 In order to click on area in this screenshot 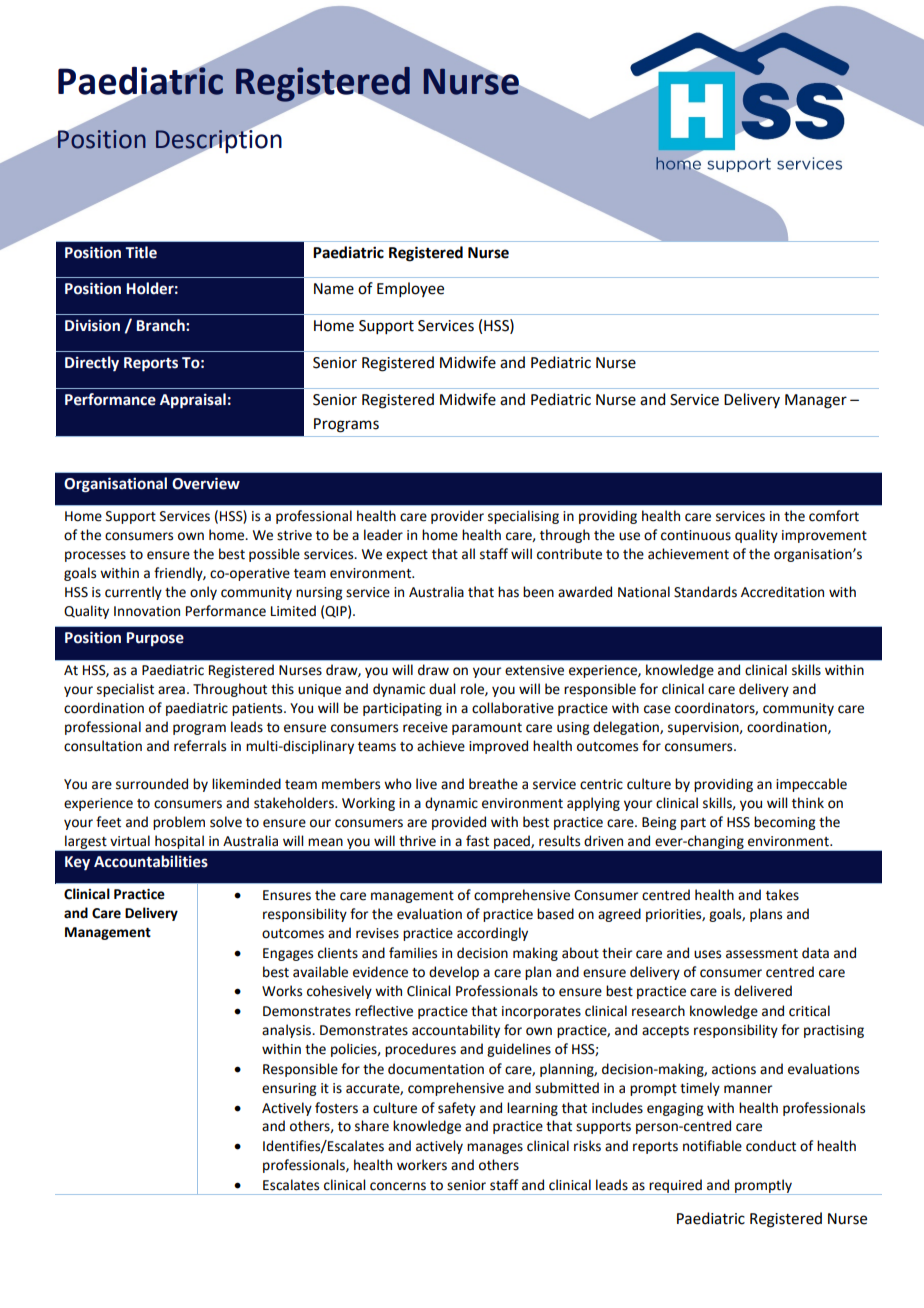, I will do `click(171, 690)`.
